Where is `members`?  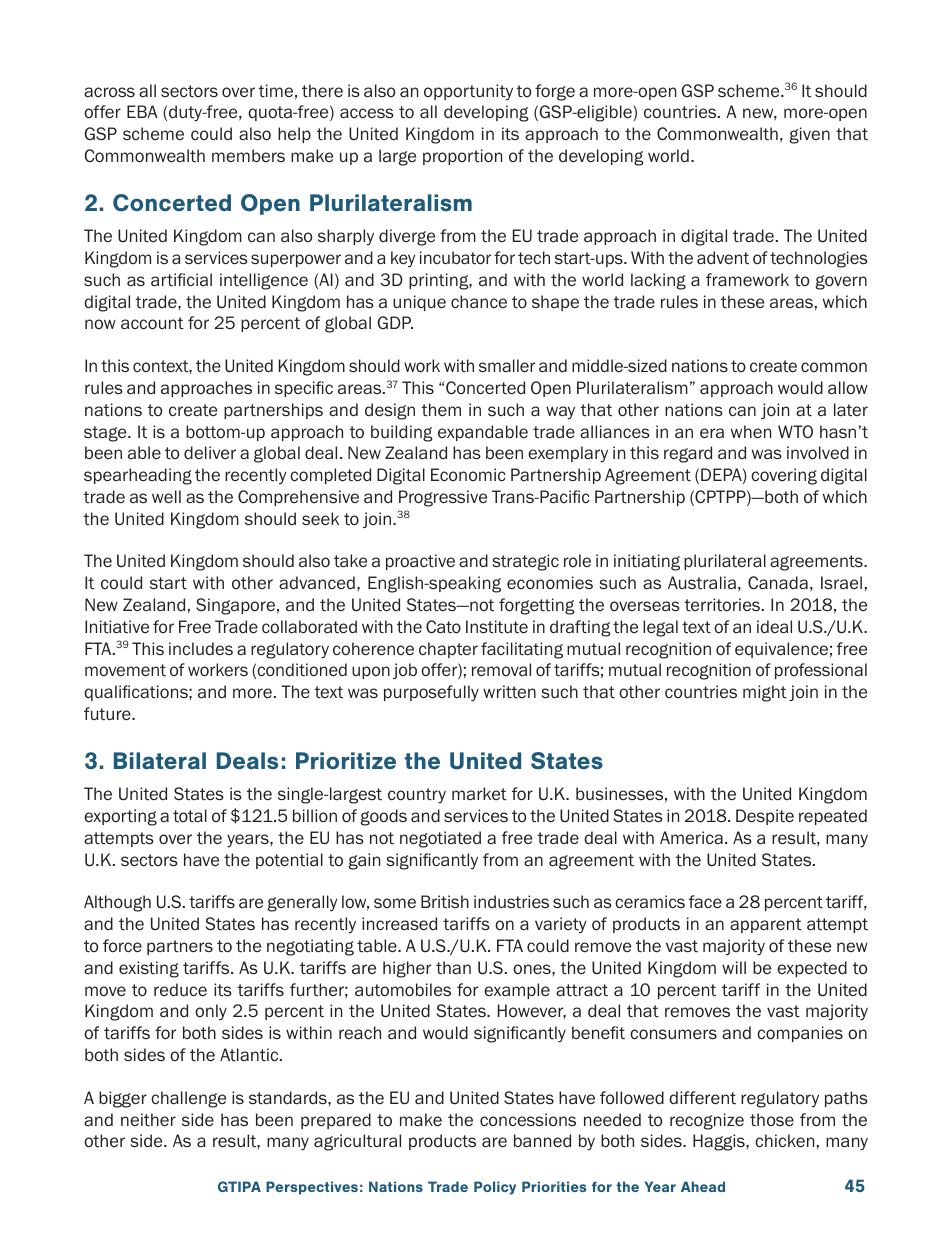
members is located at coordinates (248, 156).
